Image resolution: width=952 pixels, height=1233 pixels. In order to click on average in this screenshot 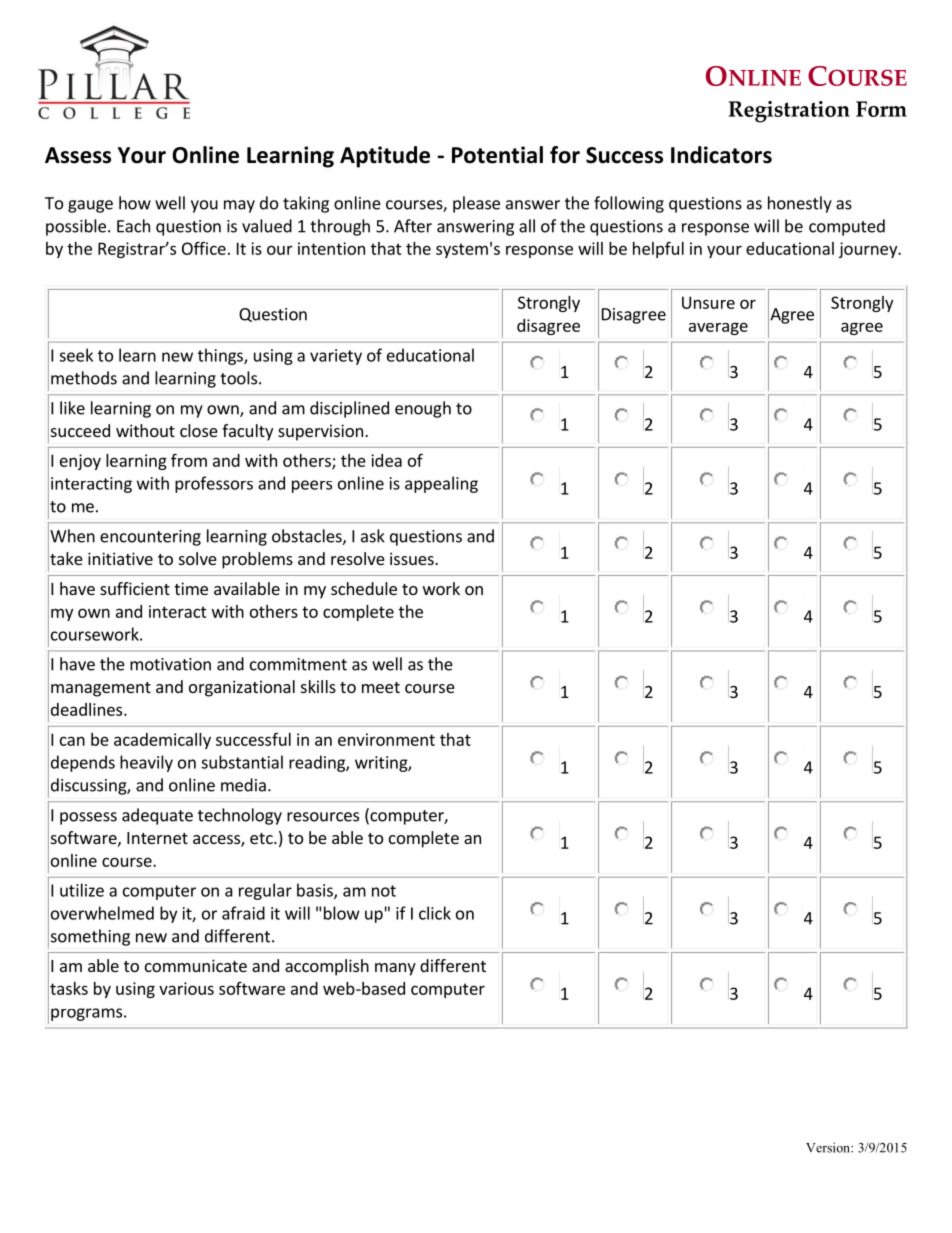, I will do `click(718, 328)`.
